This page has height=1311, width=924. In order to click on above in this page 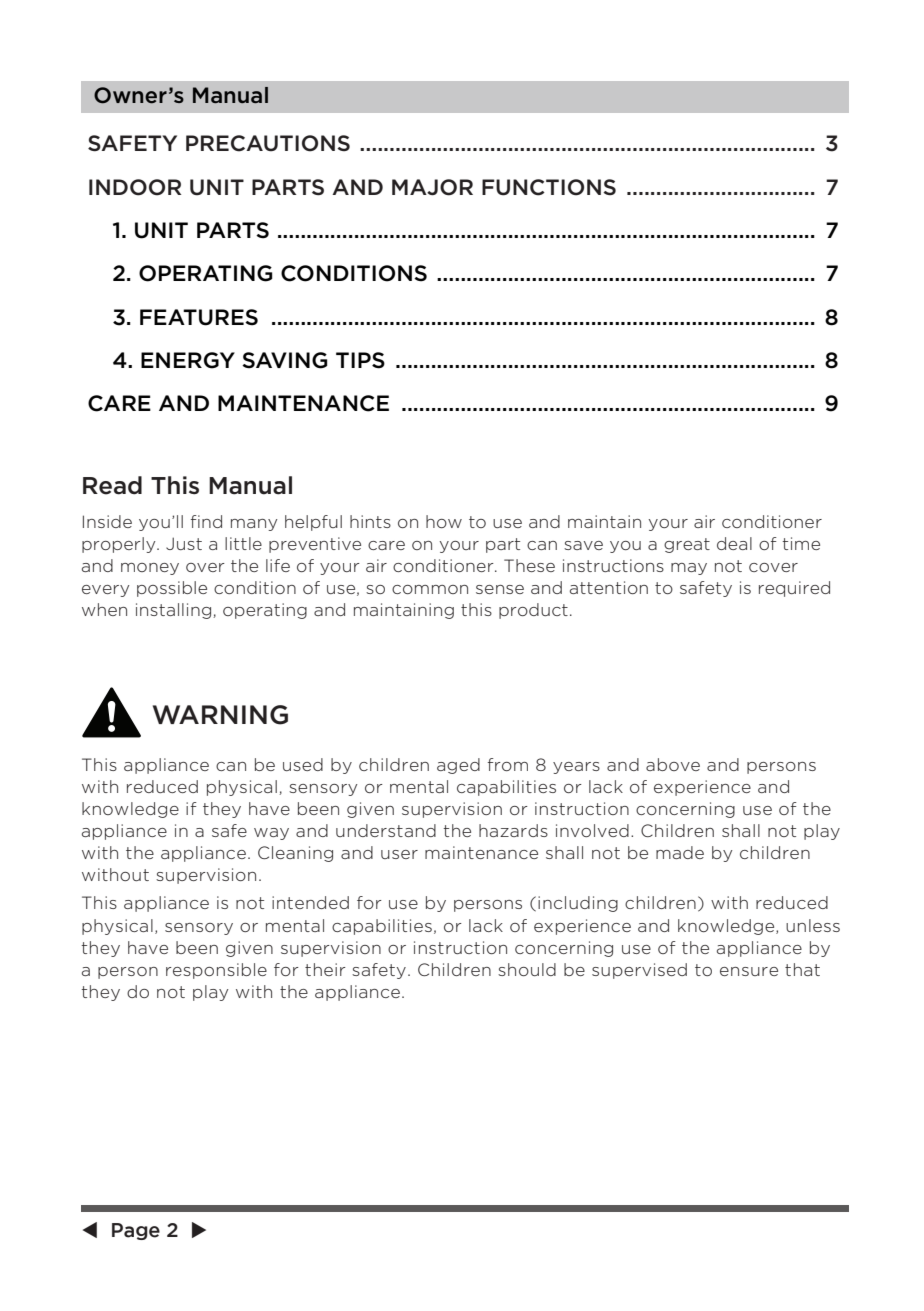, I will do `click(673, 764)`.
